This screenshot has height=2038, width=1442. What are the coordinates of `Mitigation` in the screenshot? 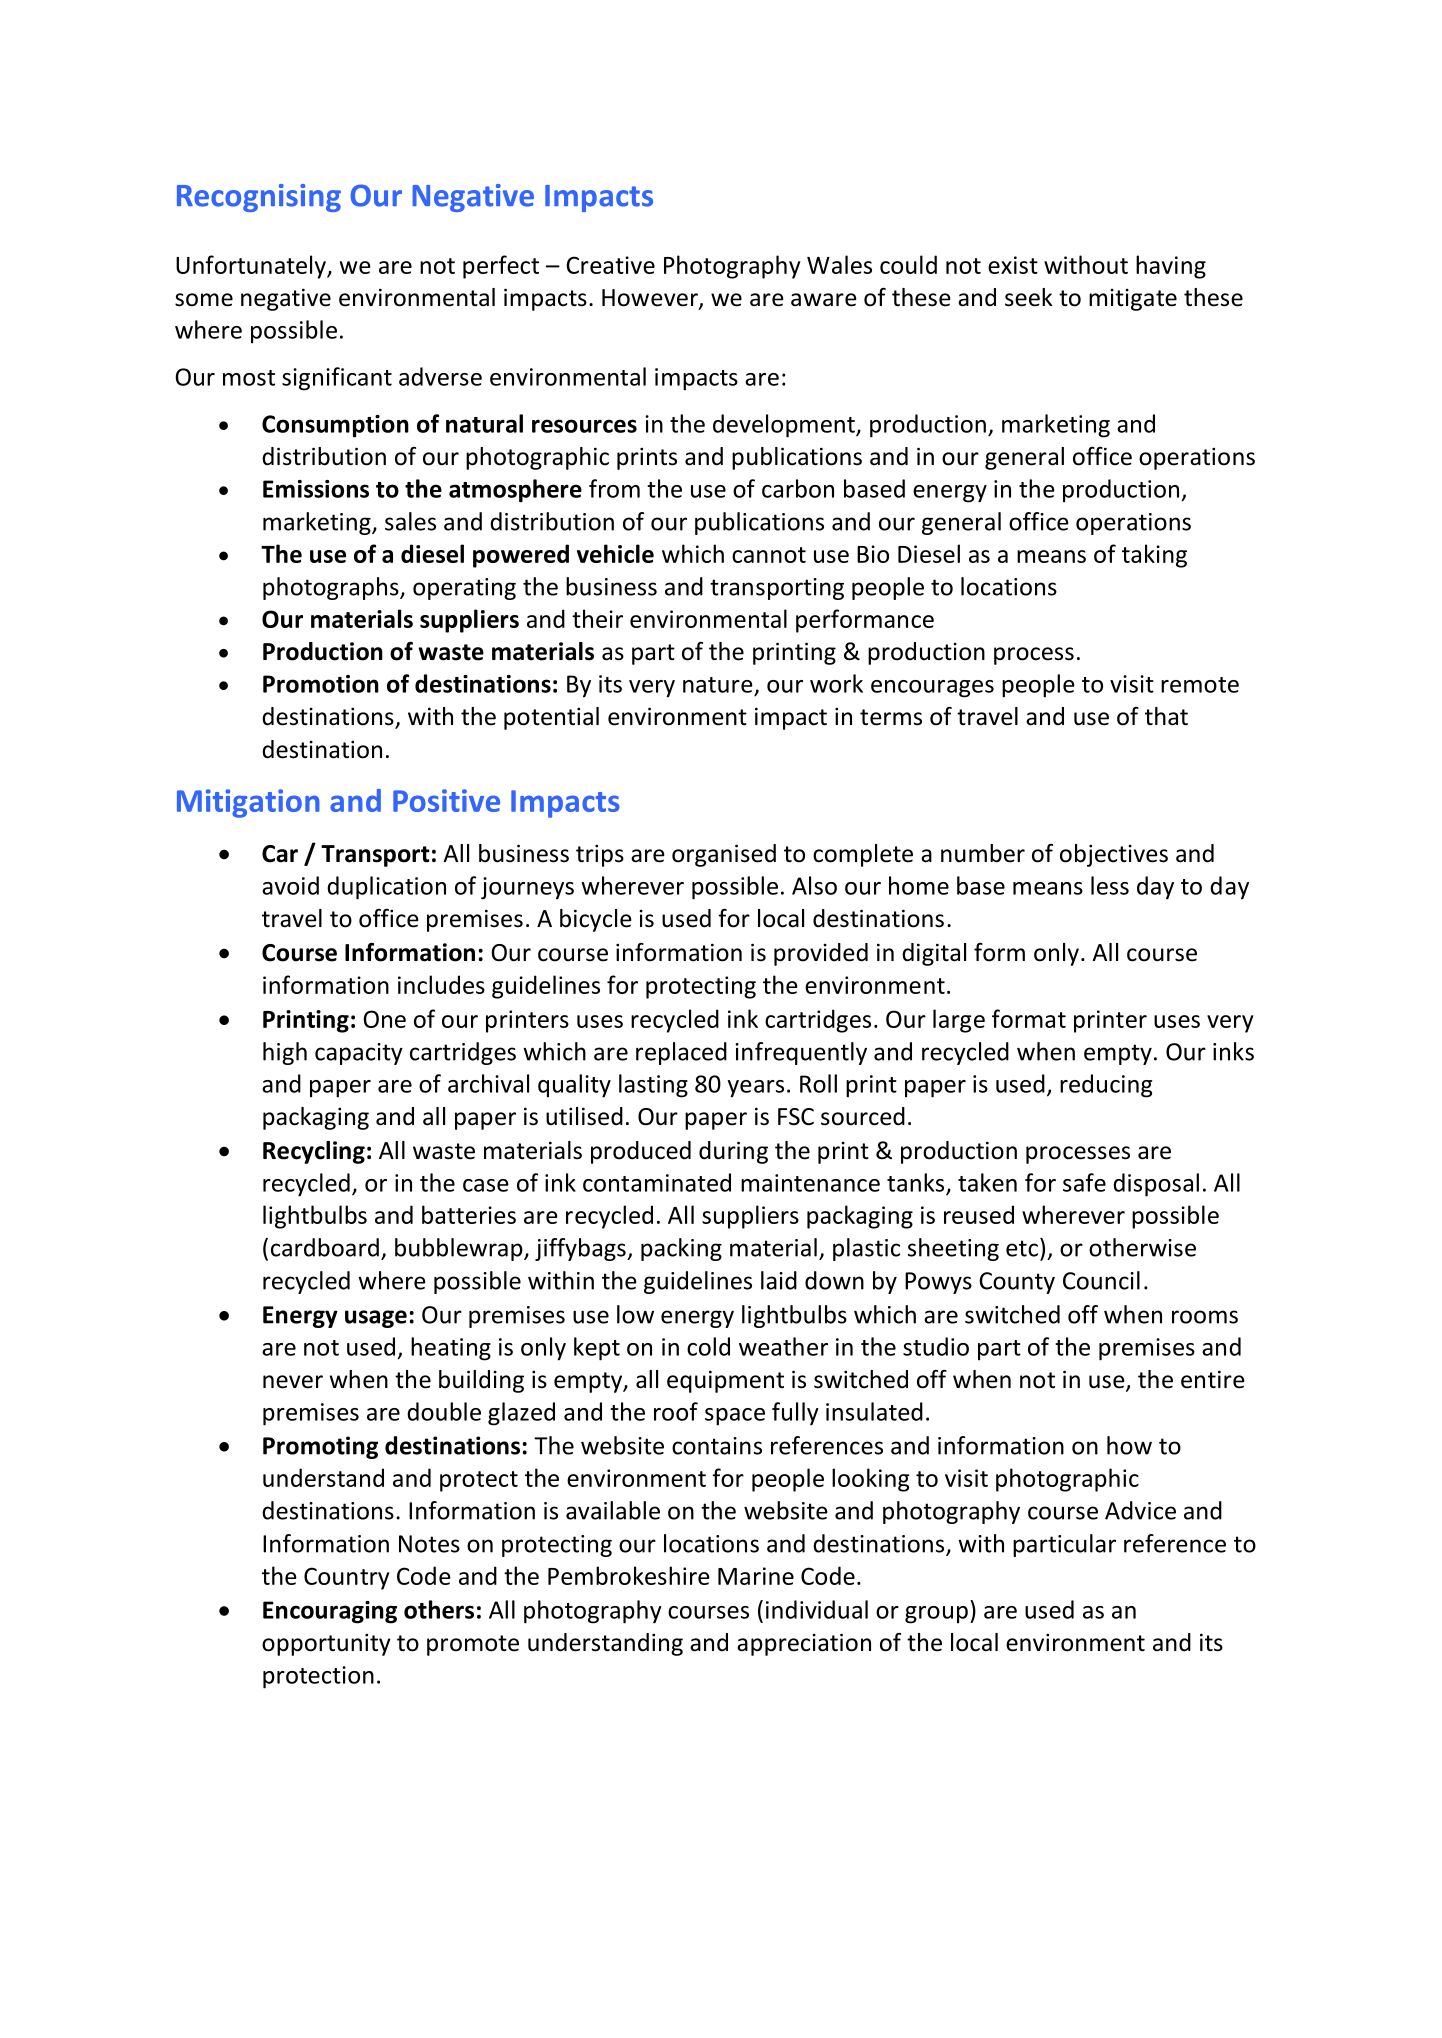 It's located at (248, 803).
